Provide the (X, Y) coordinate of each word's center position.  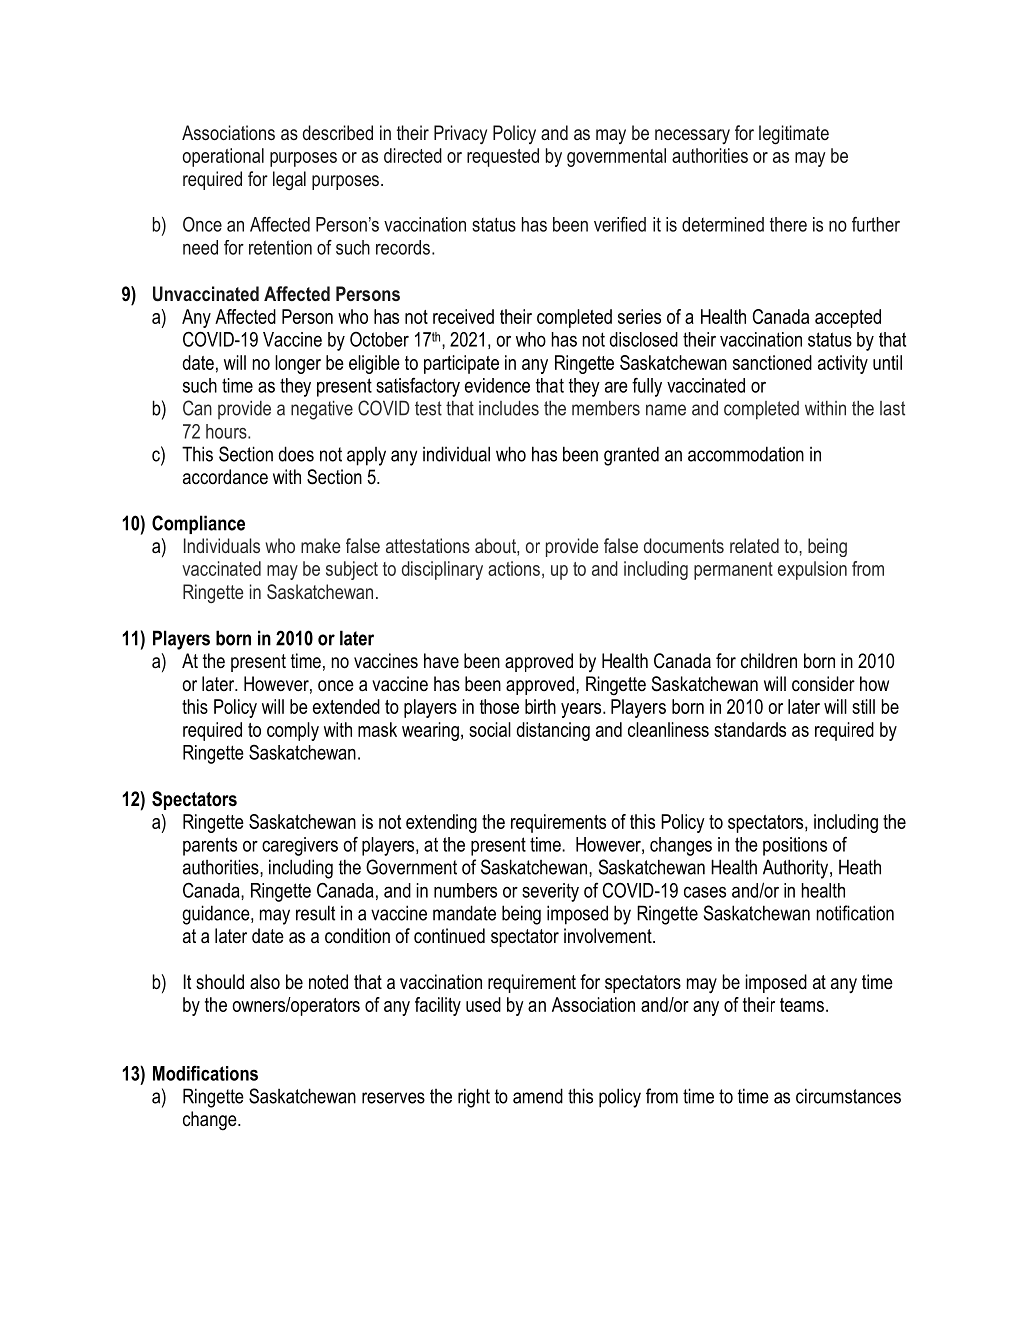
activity (843, 364)
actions (514, 568)
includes (509, 408)
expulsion (812, 570)
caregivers (300, 846)
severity (550, 892)
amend (538, 1096)
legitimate (794, 135)
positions (795, 846)
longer (298, 364)
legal (289, 181)
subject (352, 570)
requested (503, 157)
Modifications (205, 1073)
